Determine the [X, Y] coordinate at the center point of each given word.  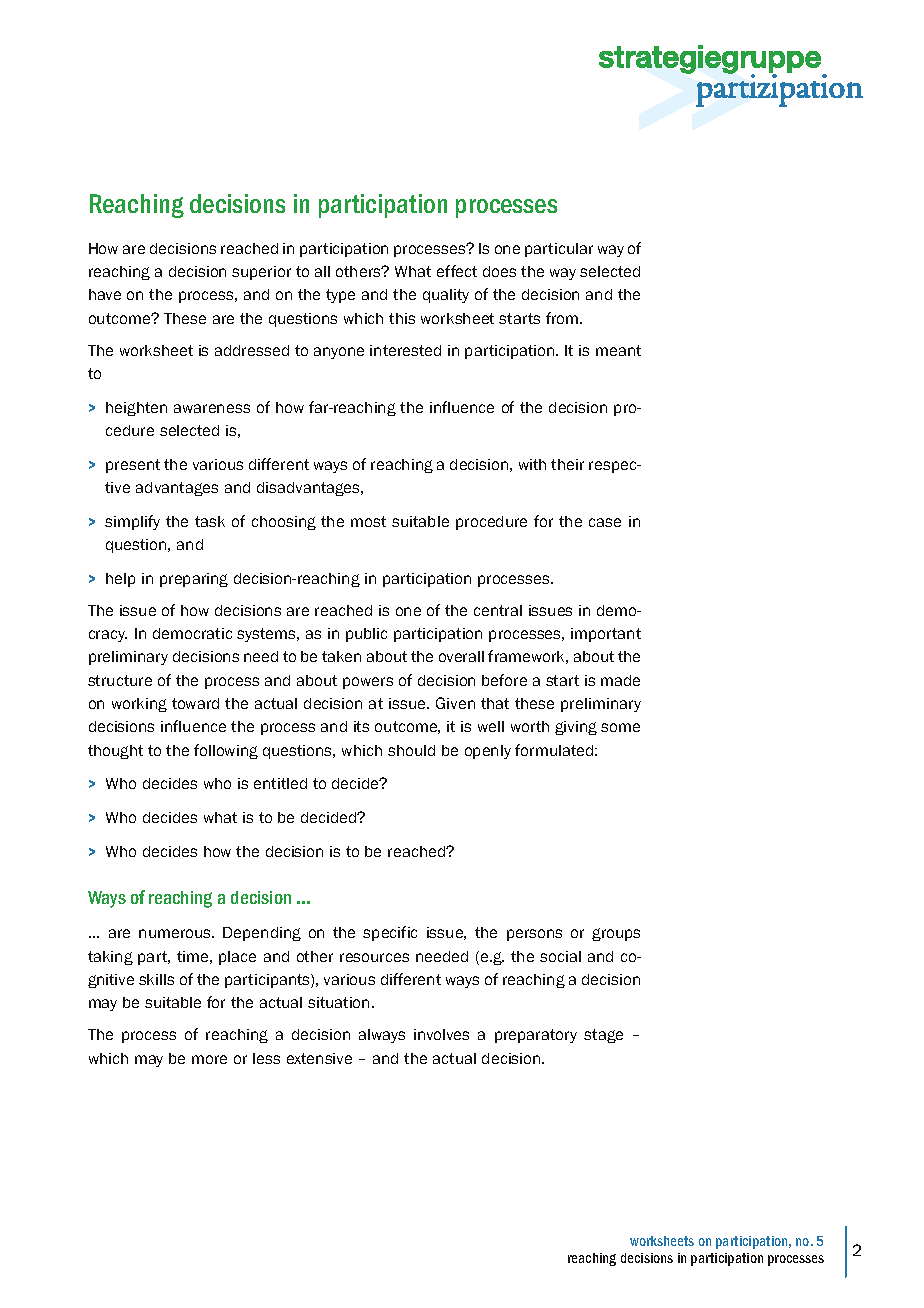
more [209, 1059]
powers [368, 683]
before [504, 680]
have [105, 294]
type [340, 296]
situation [338, 1002]
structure [120, 680]
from [563, 318]
